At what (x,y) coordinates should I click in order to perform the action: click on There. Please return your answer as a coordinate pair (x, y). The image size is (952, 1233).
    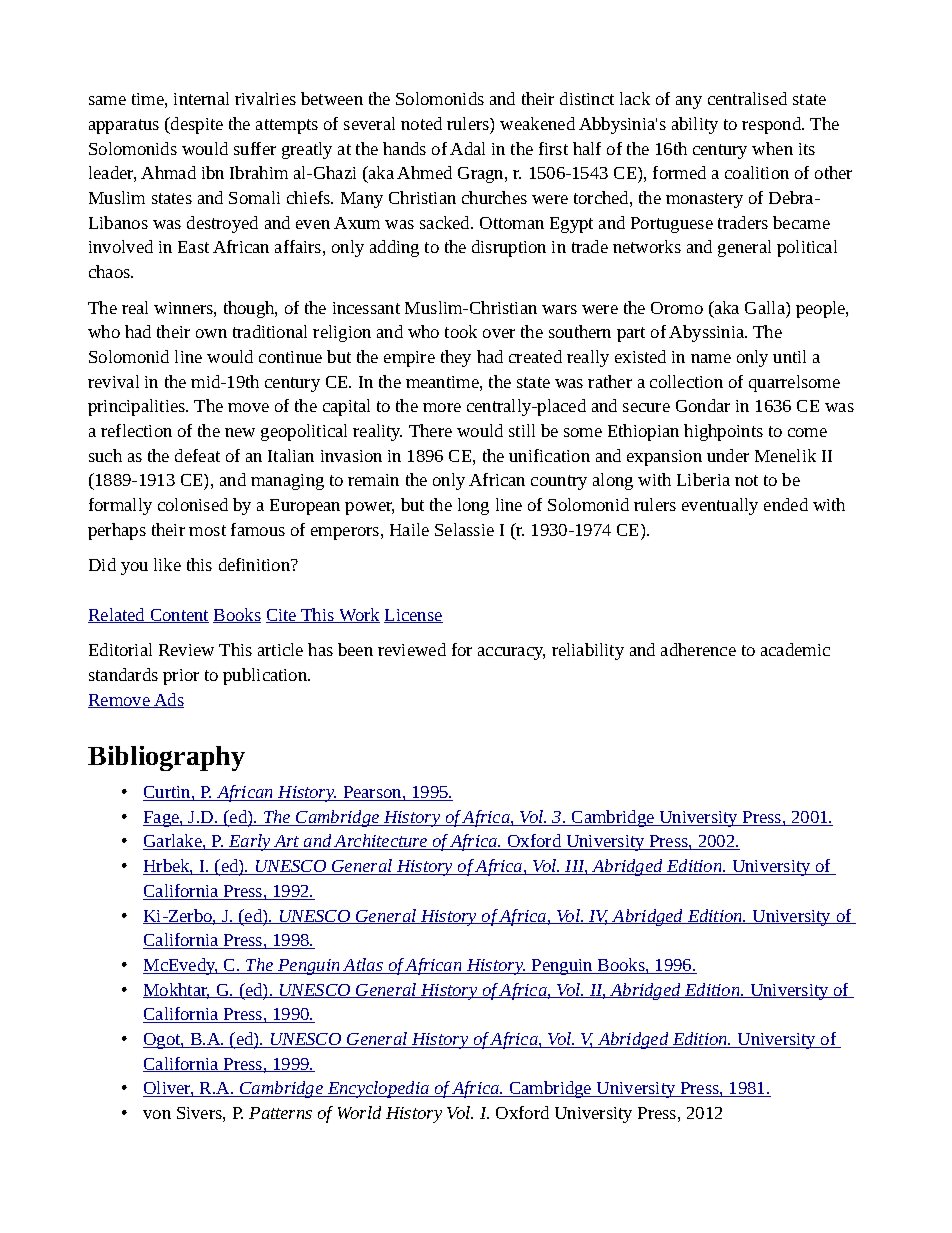
    Looking at the image, I should click on (430, 430).
